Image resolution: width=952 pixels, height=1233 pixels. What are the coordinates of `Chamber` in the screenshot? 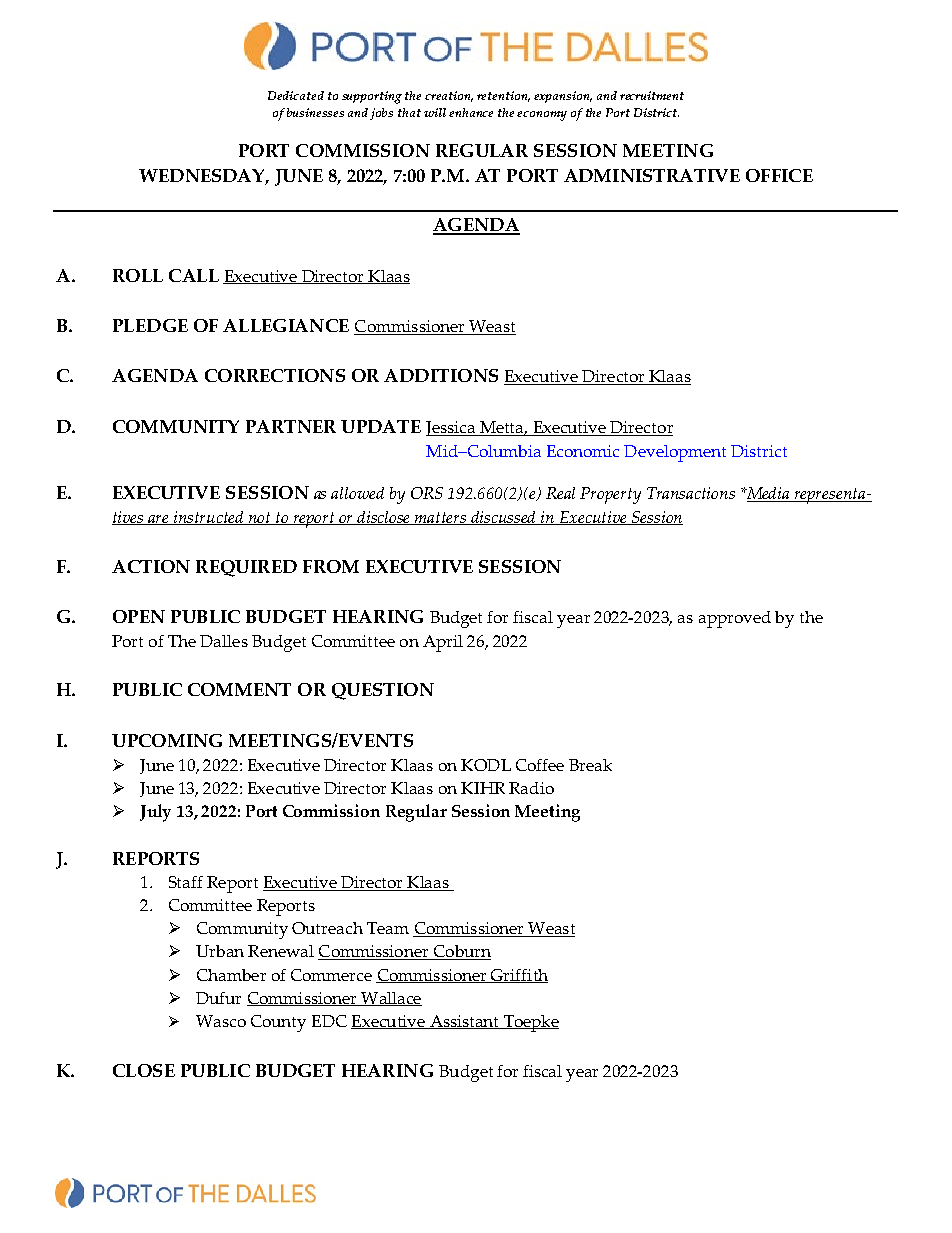 It's located at (231, 975).
